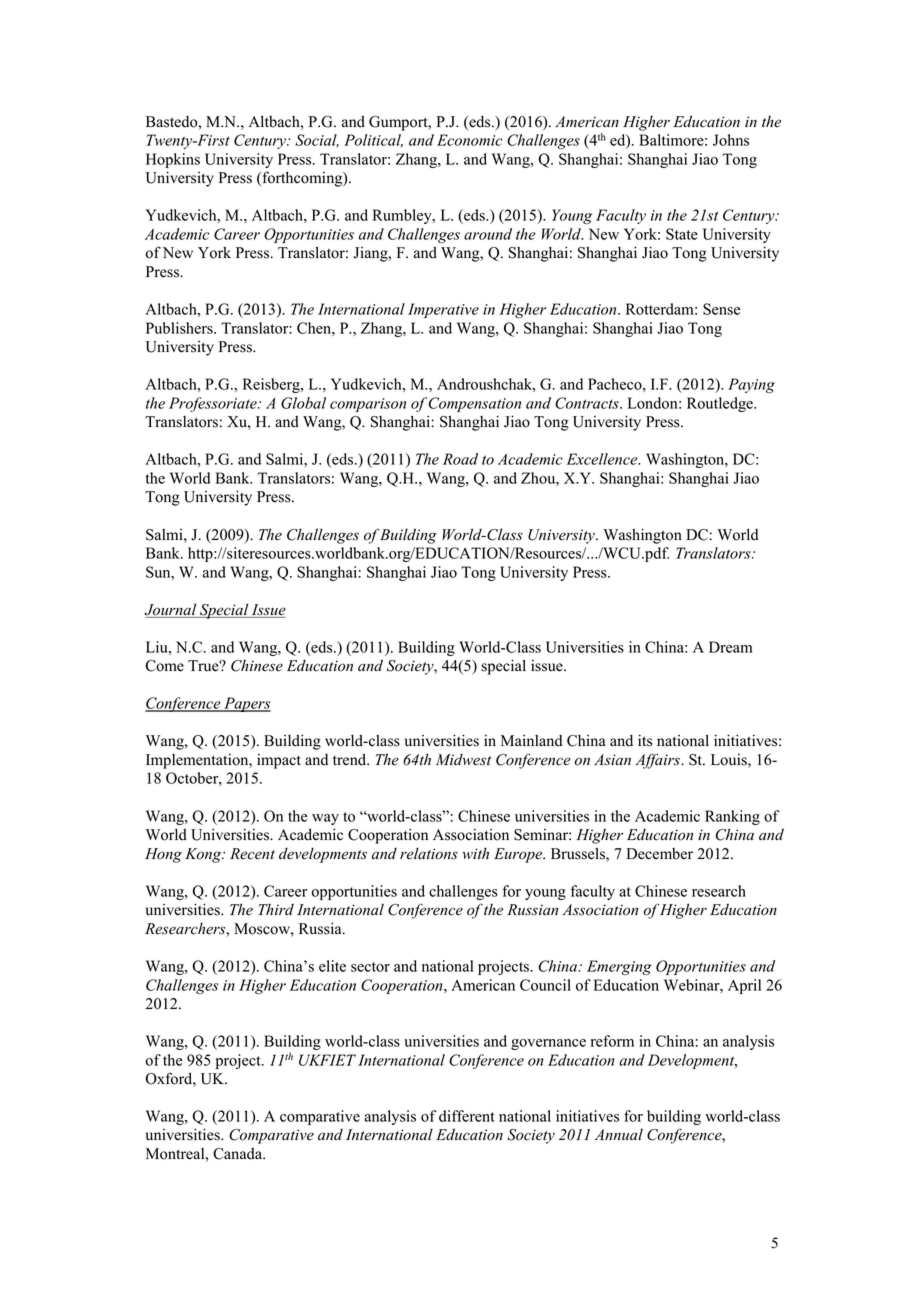 This screenshot has width=924, height=1307. I want to click on Midwest, so click(463, 760).
